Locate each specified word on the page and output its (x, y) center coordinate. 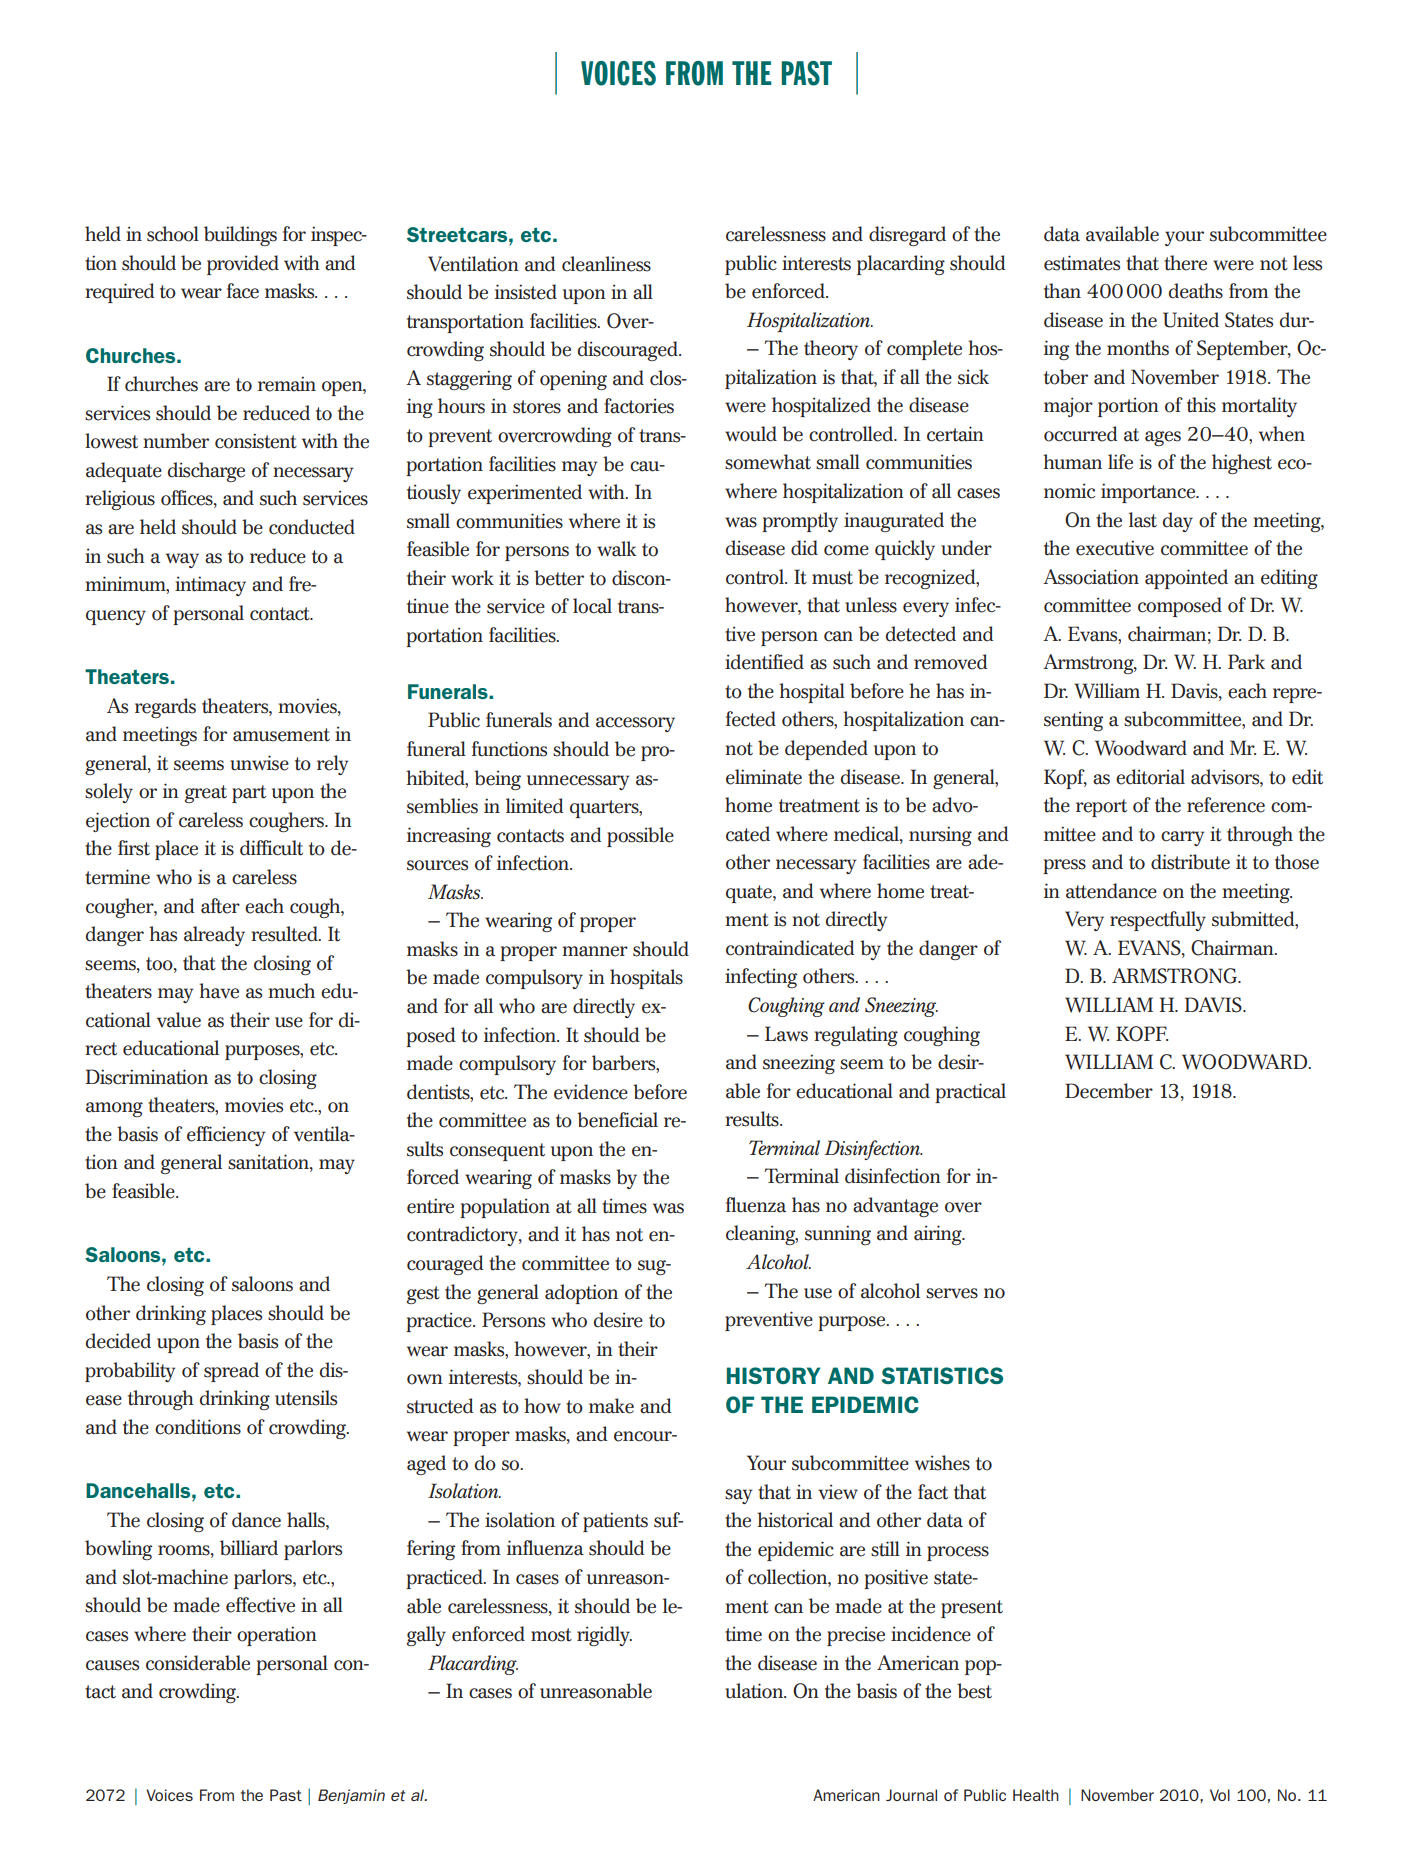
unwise (259, 763)
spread (231, 1372)
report (1101, 808)
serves (952, 1293)
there (1185, 263)
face (243, 291)
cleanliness (606, 264)
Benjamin (351, 1796)
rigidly (604, 1636)
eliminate (764, 777)
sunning (838, 1235)
